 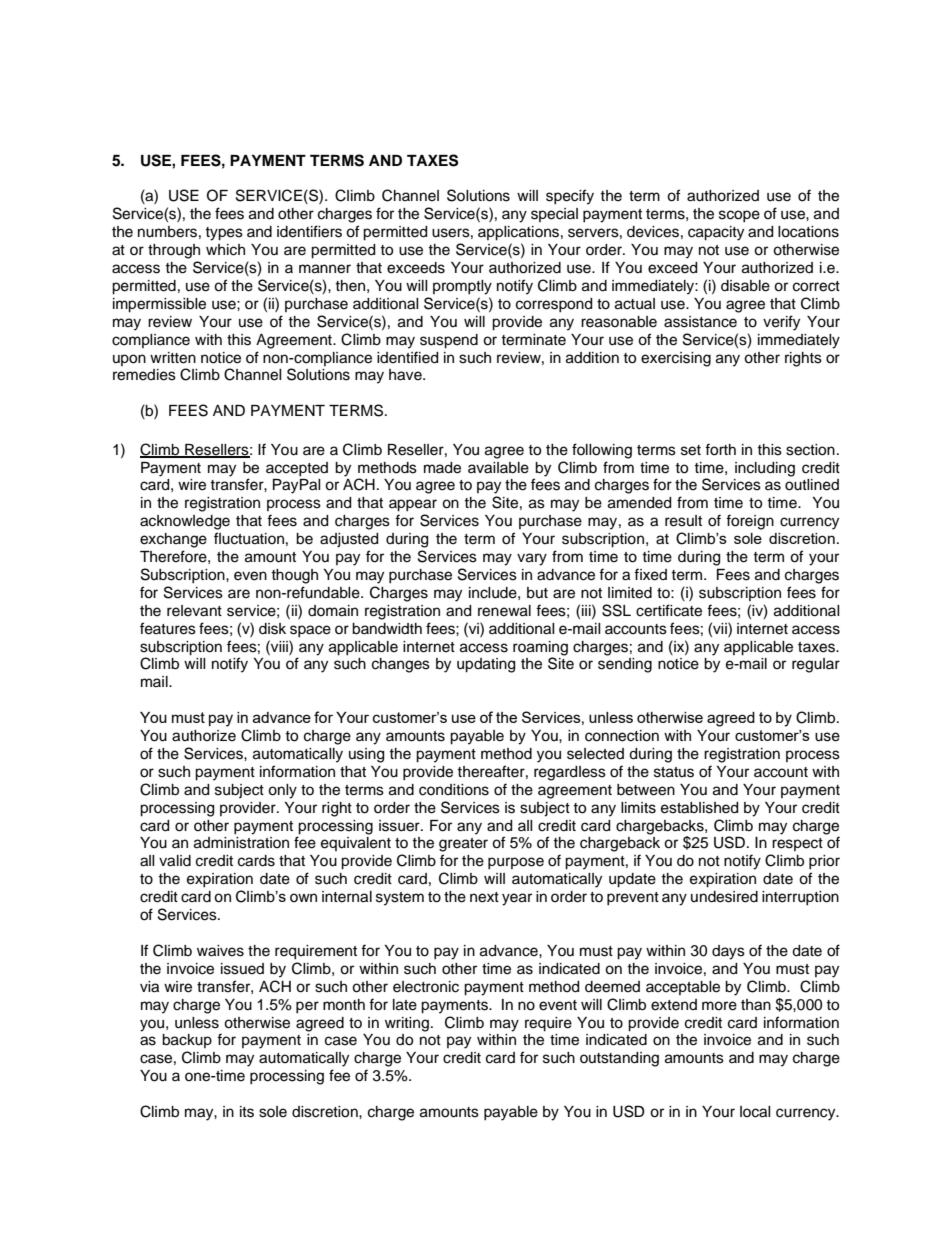 I want to click on features, so click(x=168, y=628).
